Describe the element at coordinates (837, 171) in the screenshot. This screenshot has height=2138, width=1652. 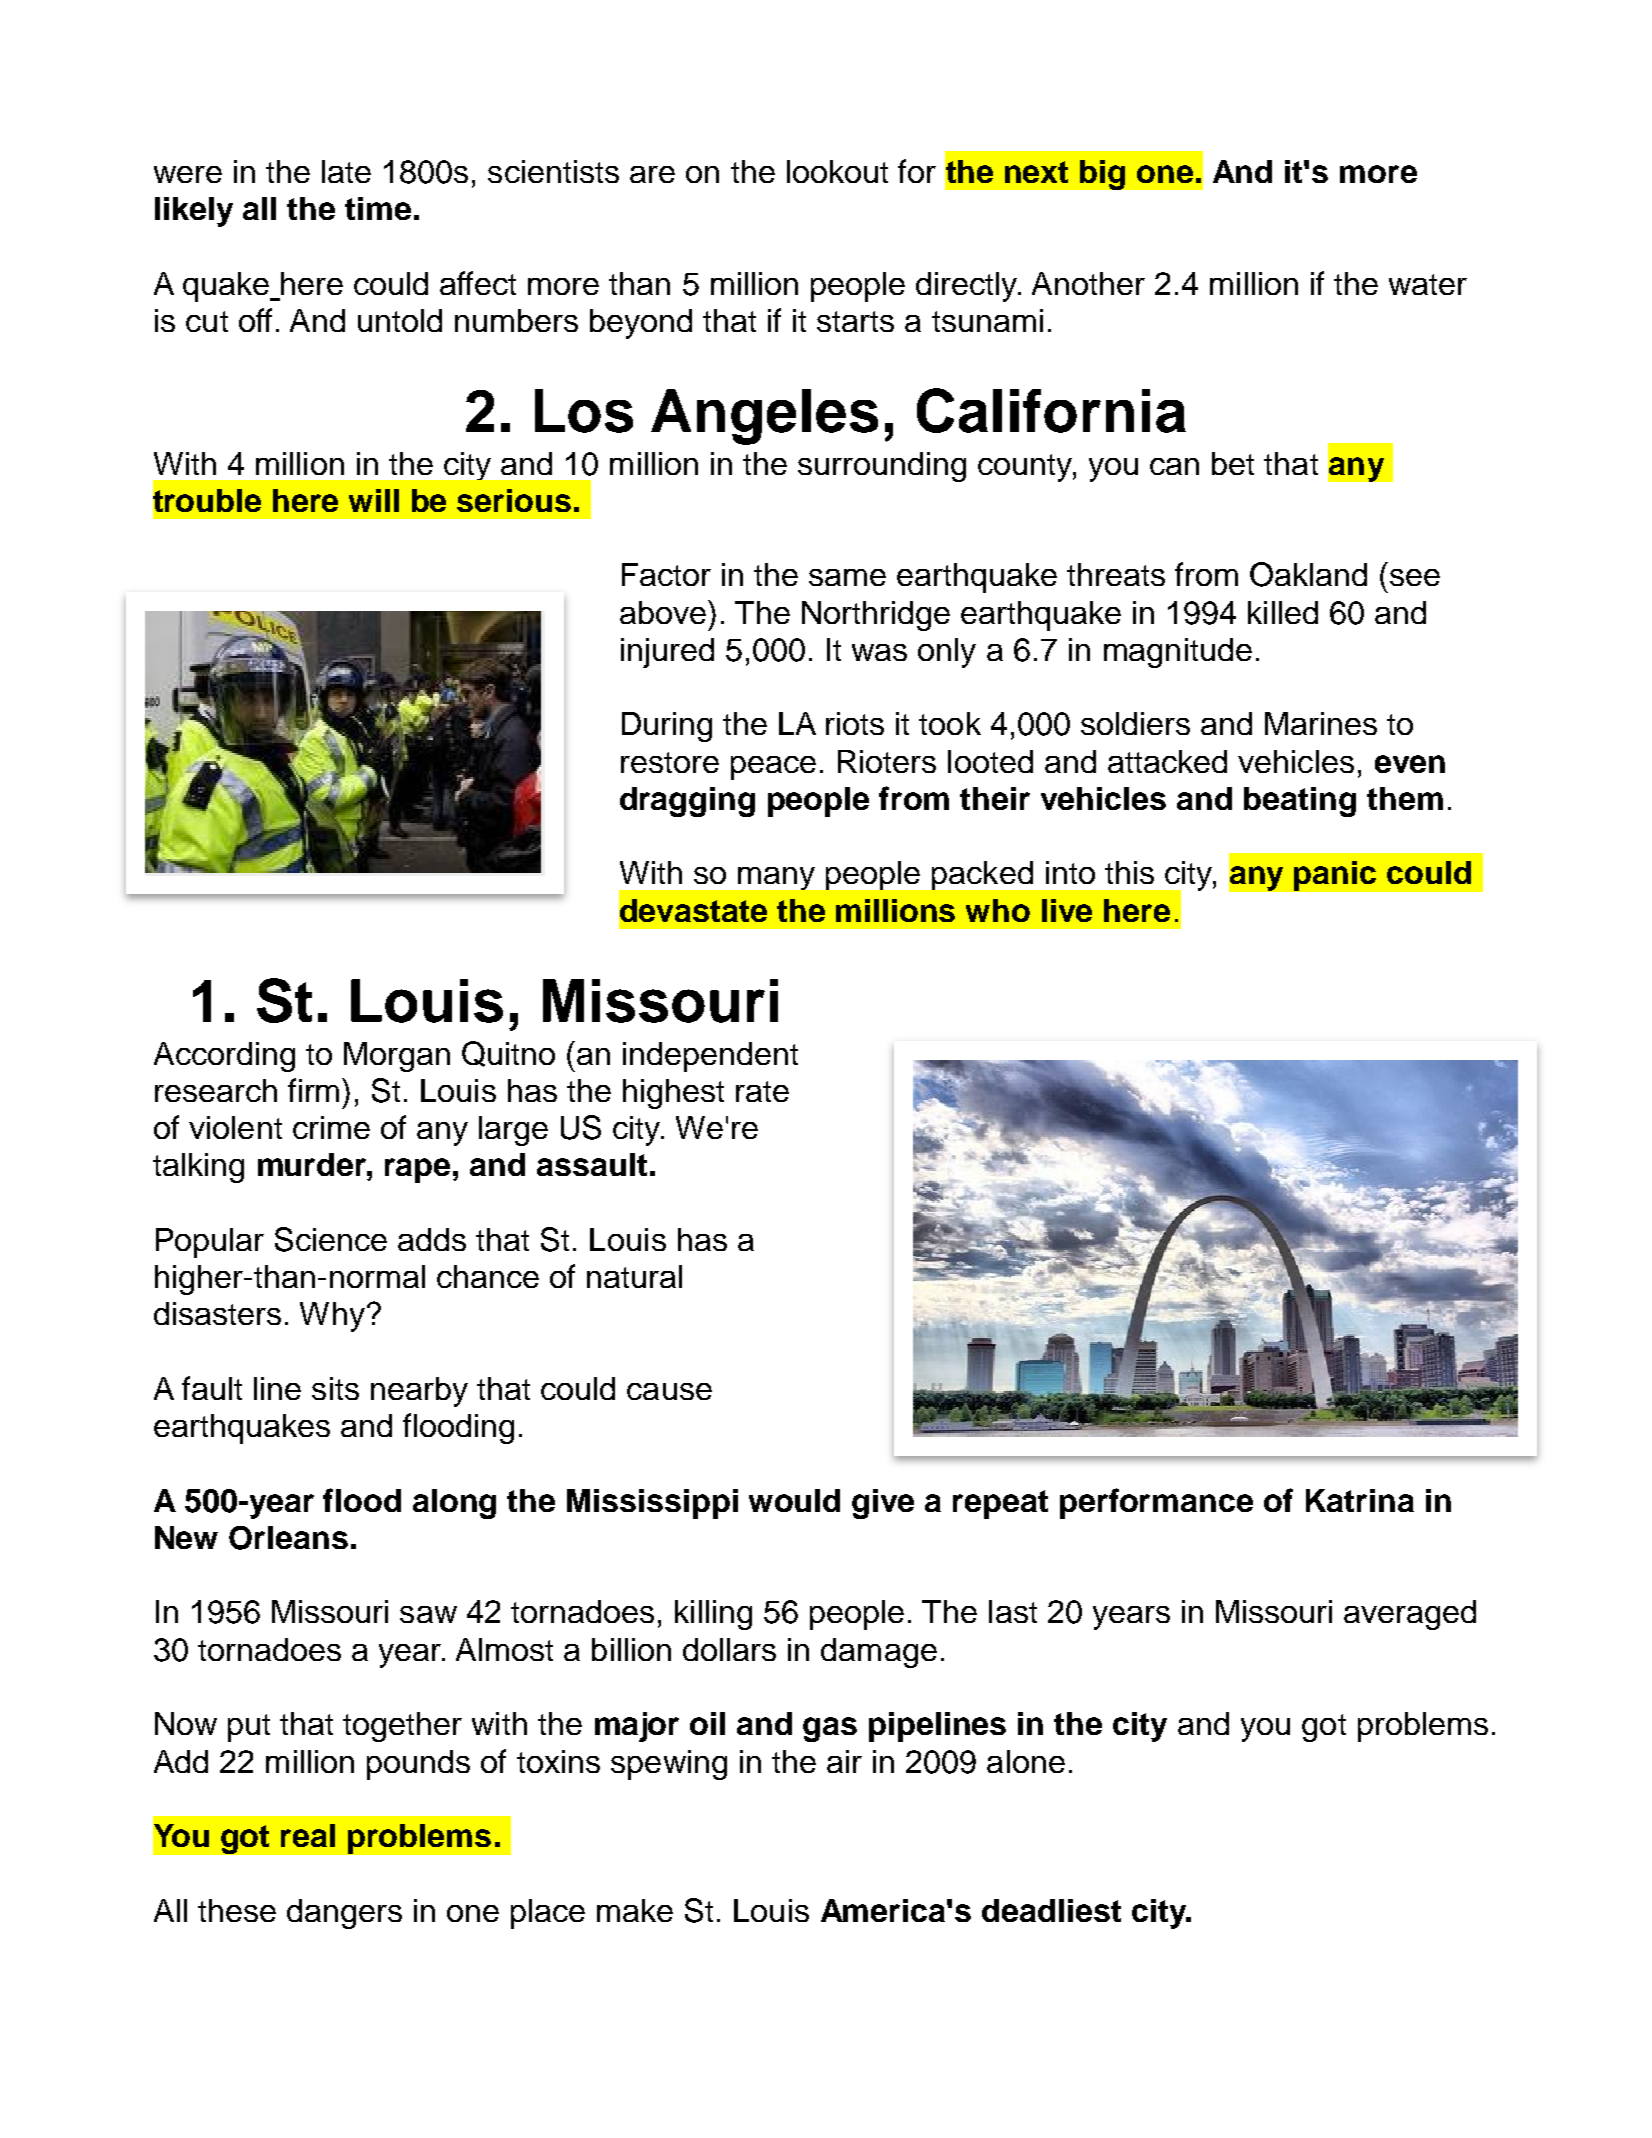
I see `lookout` at that location.
